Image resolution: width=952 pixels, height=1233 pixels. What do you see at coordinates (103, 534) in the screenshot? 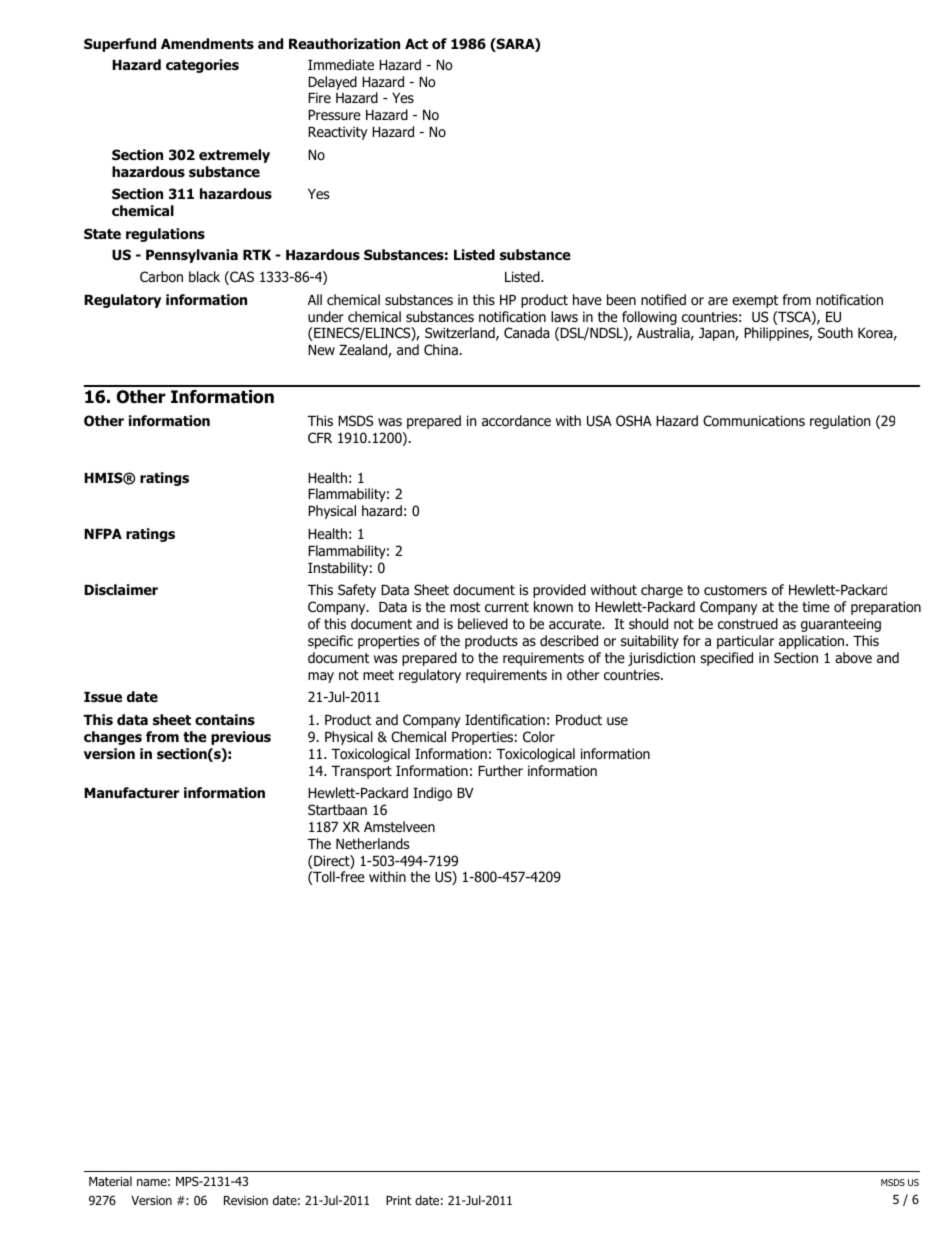
I see `NFPA` at bounding box center [103, 534].
